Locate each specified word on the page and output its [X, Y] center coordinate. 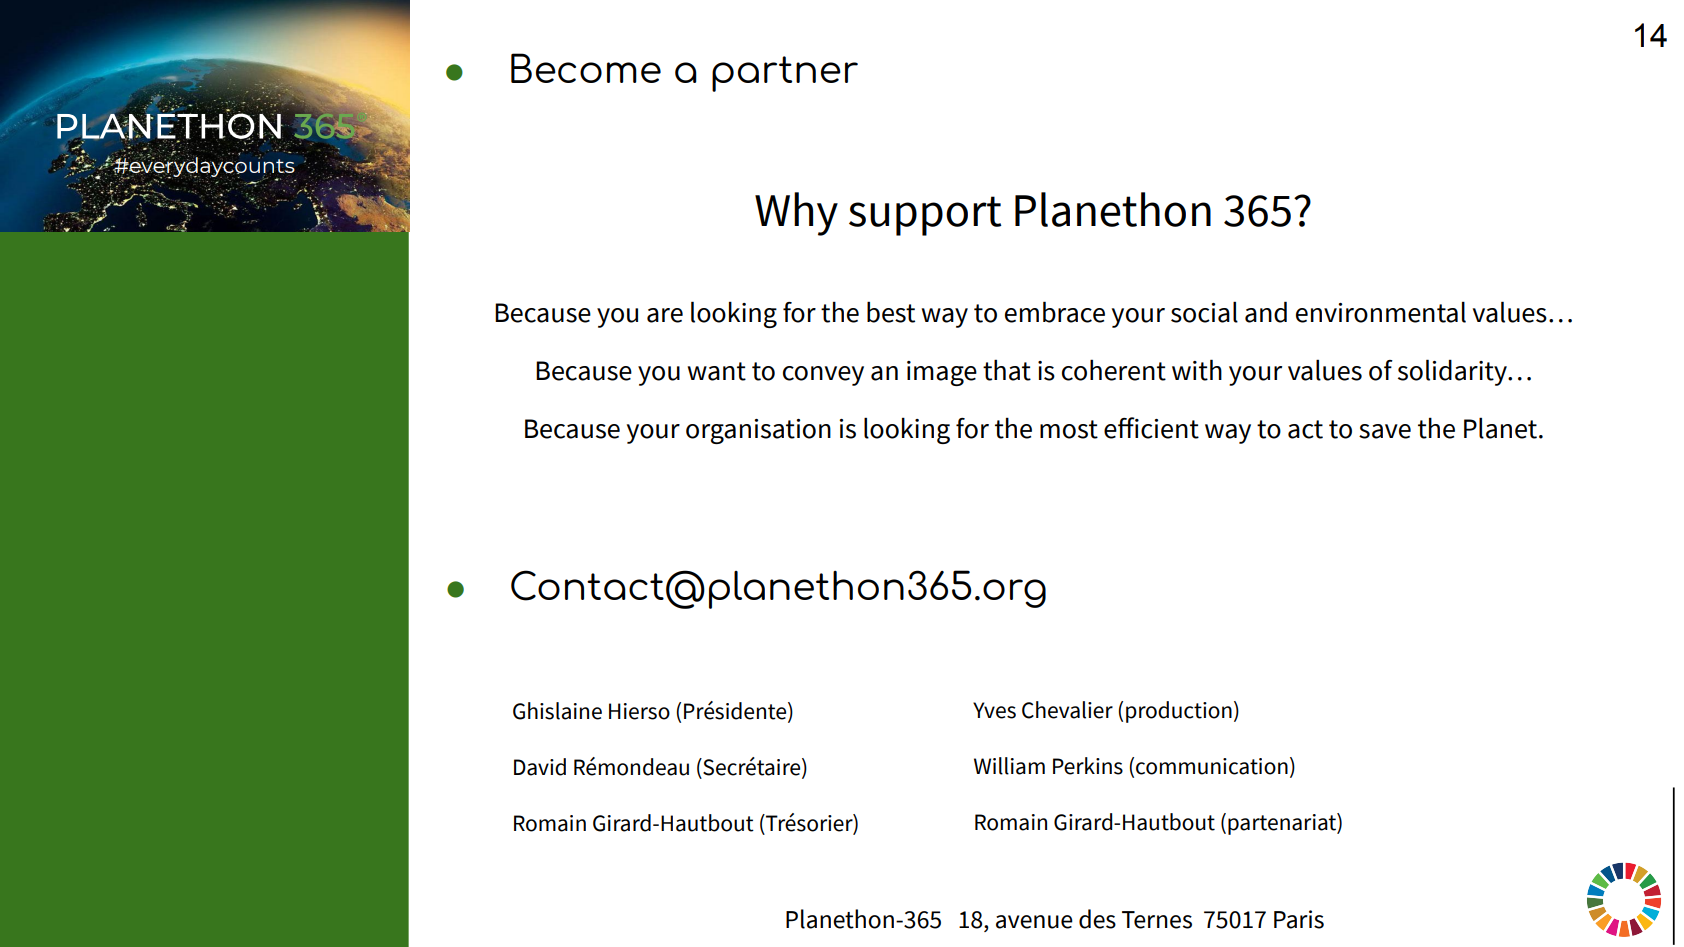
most [1069, 429]
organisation [758, 431]
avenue [1034, 922]
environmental [1381, 312]
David [540, 767]
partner [785, 74]
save [1385, 431]
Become [586, 68]
